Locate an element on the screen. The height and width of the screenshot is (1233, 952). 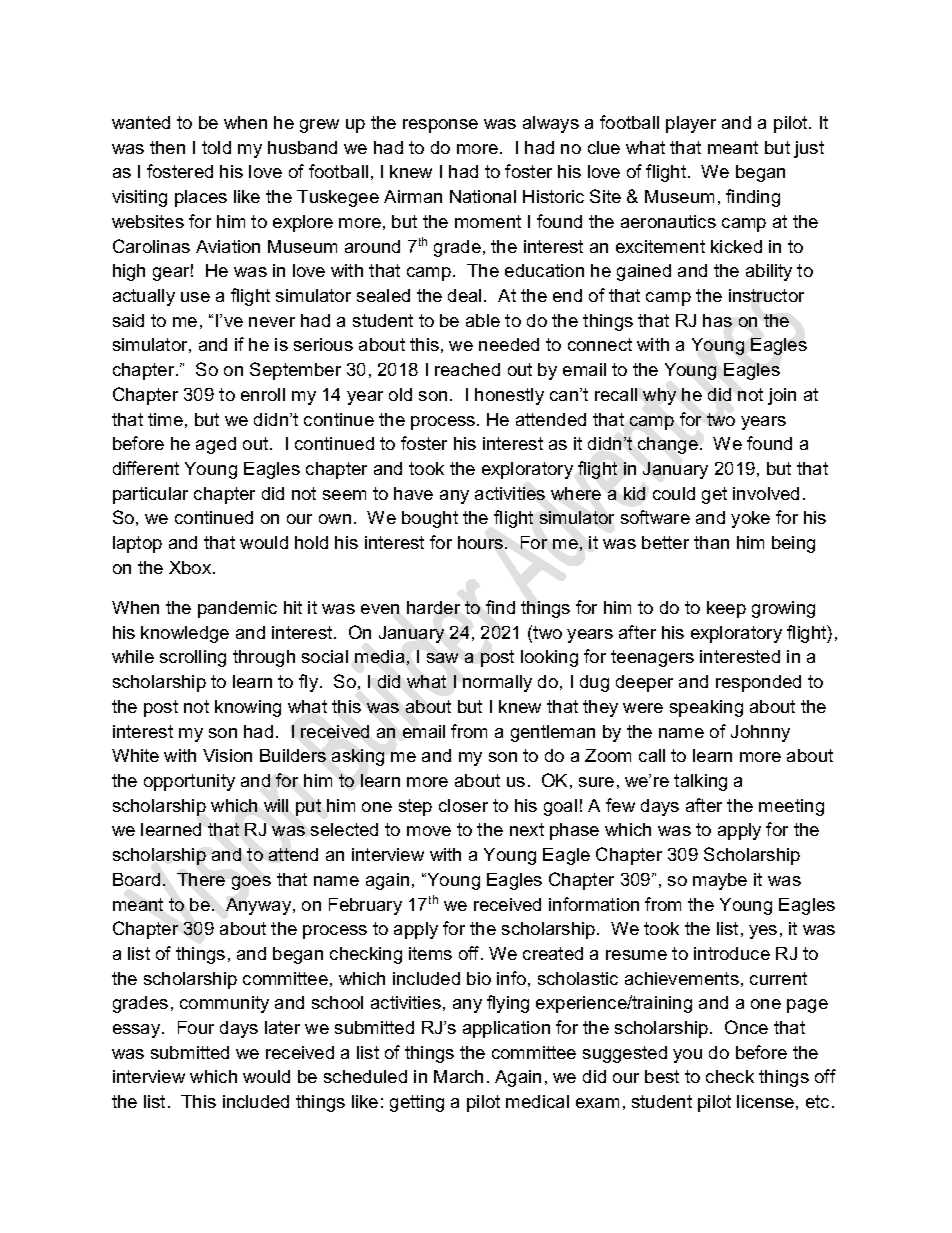
maybe is located at coordinates (720, 881).
